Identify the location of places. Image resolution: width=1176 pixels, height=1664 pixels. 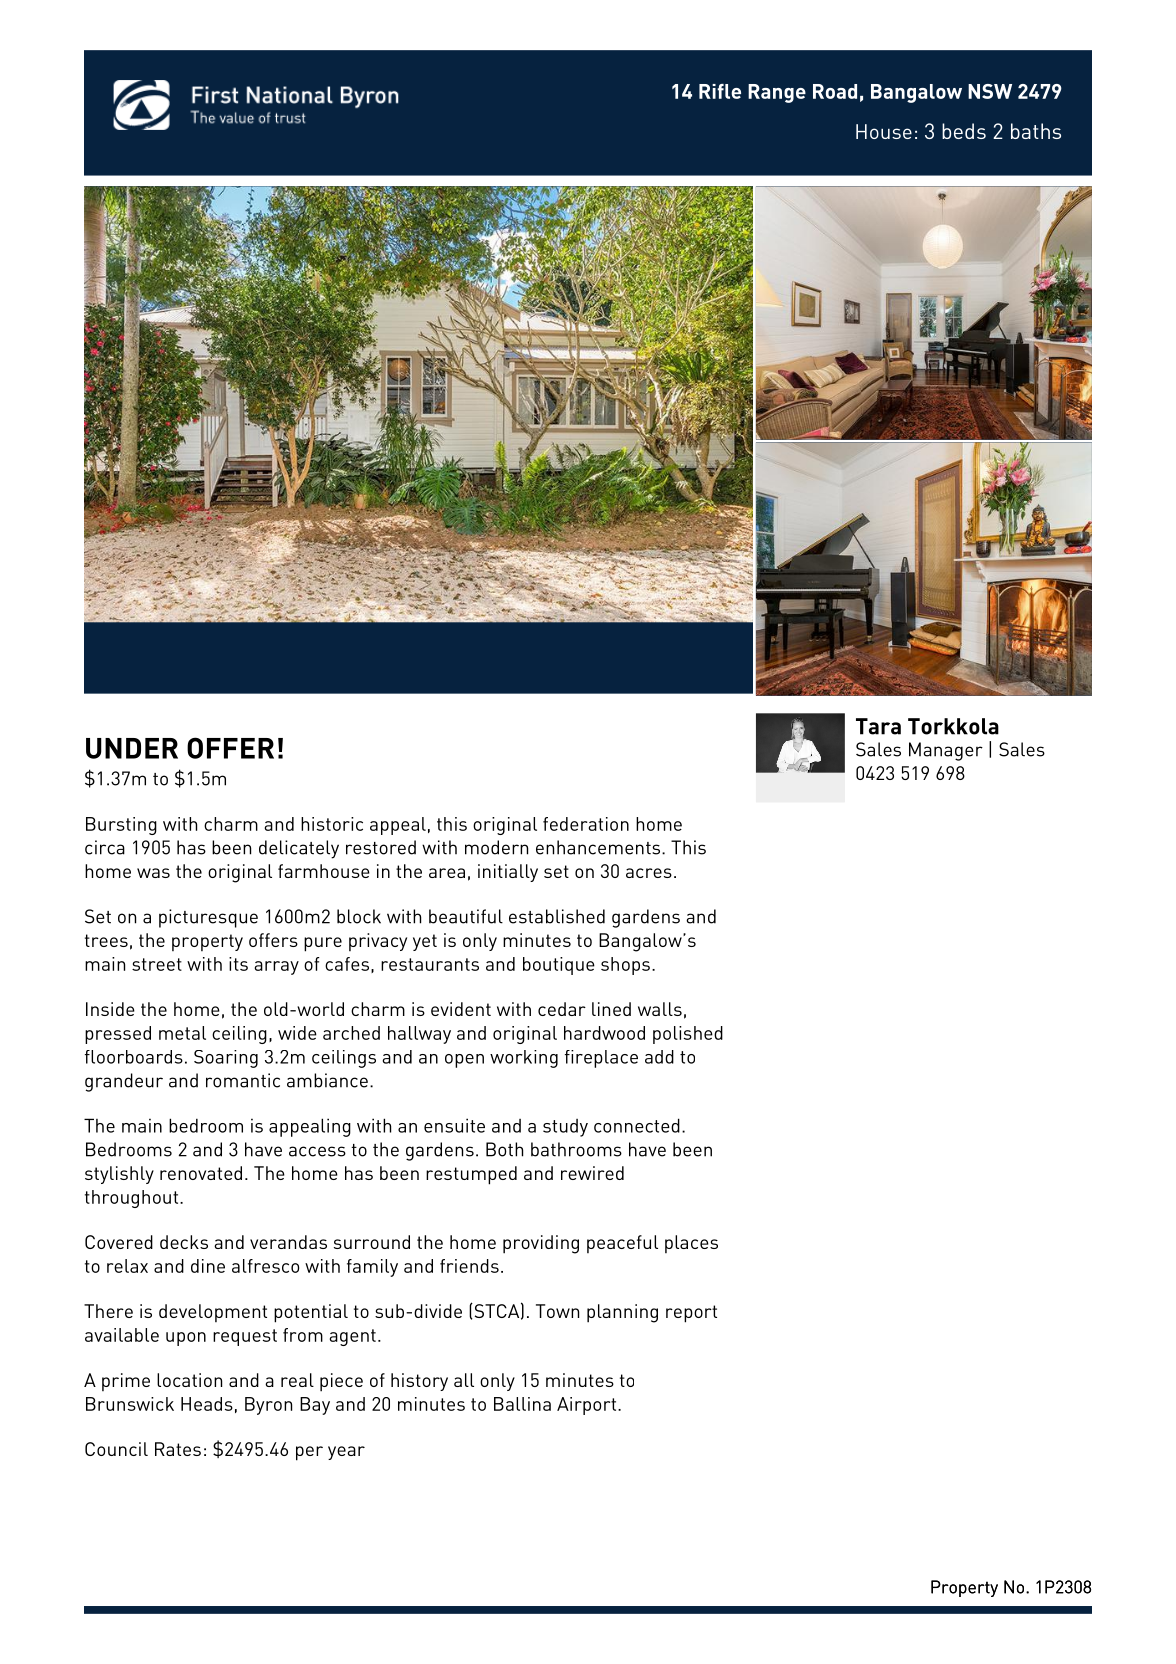
(691, 1244).
